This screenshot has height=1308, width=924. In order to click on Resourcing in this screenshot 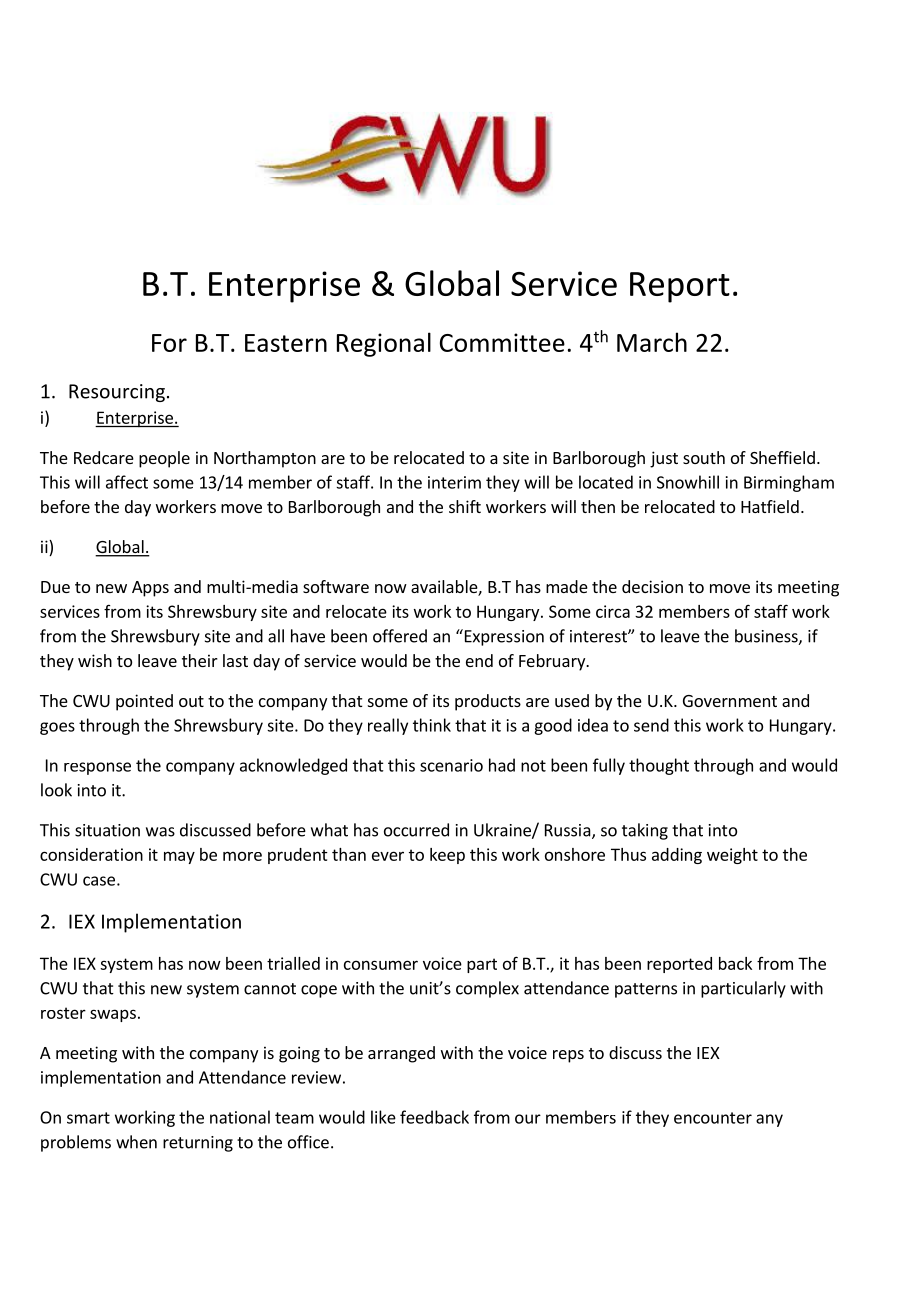, I will do `click(117, 393)`.
